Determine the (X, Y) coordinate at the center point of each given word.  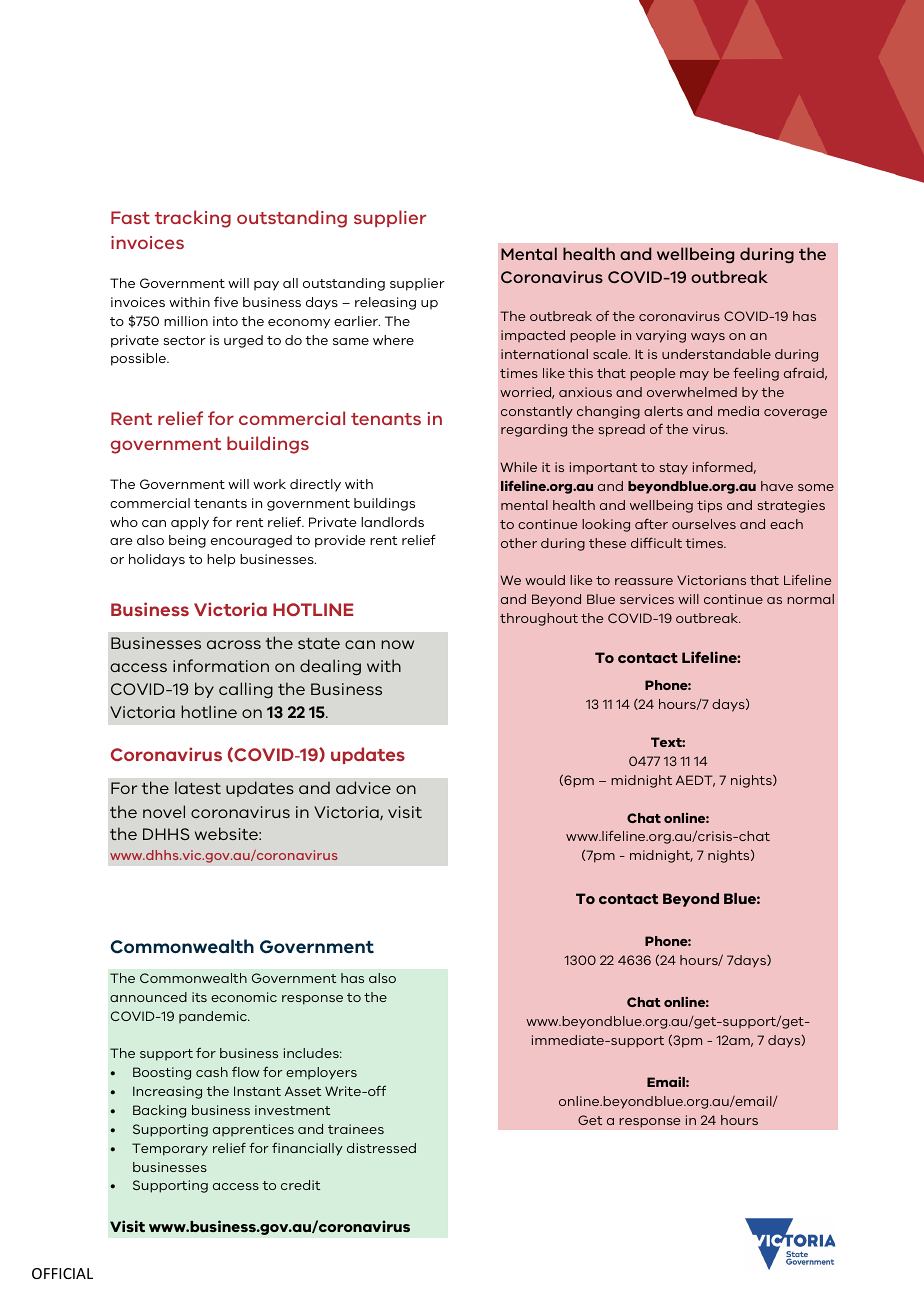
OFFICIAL (62, 1273)
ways (708, 338)
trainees (356, 1129)
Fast (130, 217)
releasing (385, 303)
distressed (381, 1148)
